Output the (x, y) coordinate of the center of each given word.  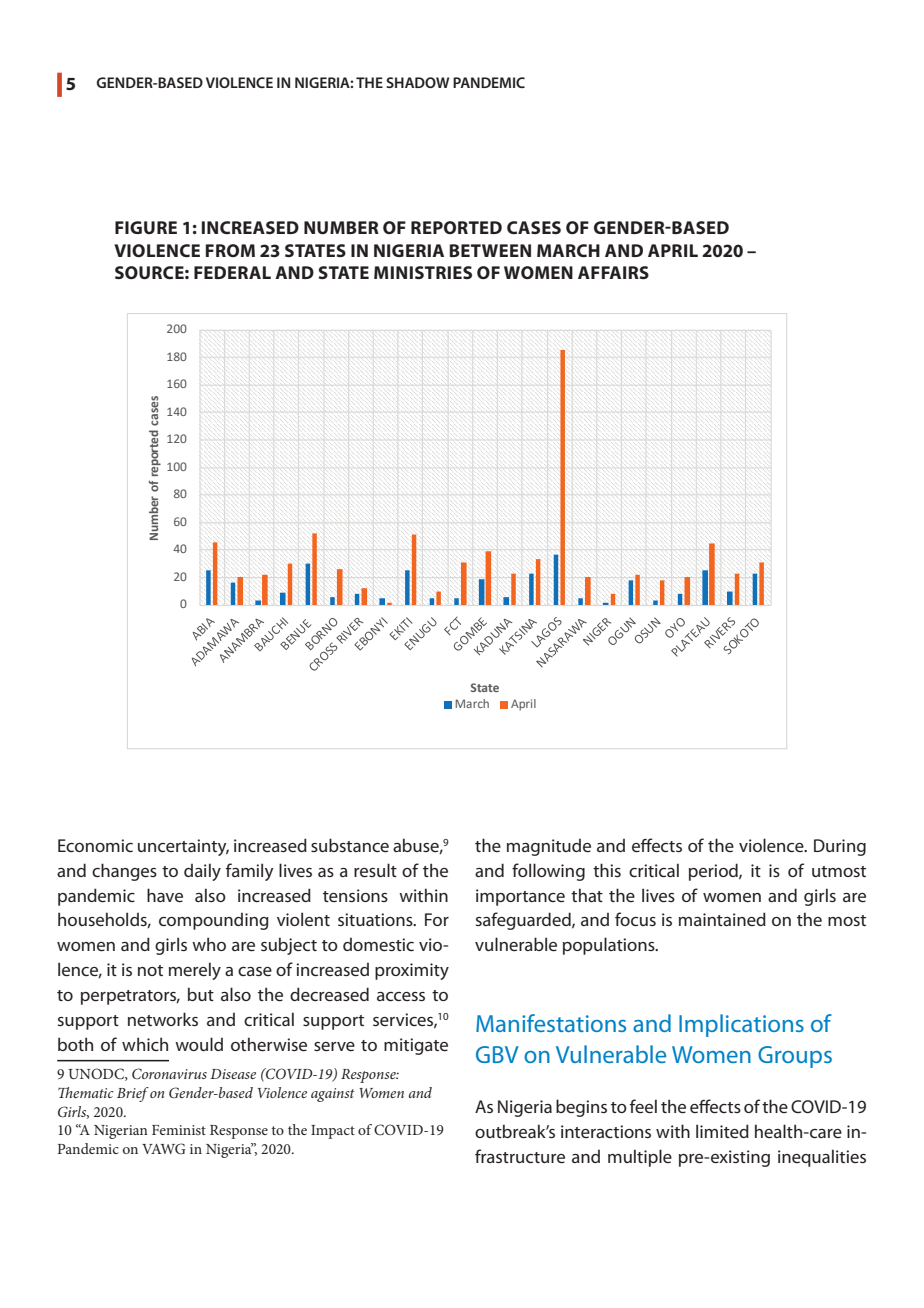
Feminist (179, 1130)
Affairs (613, 272)
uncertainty (183, 847)
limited (722, 1131)
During (840, 847)
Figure (146, 227)
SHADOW (417, 82)
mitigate (416, 1046)
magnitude (549, 847)
